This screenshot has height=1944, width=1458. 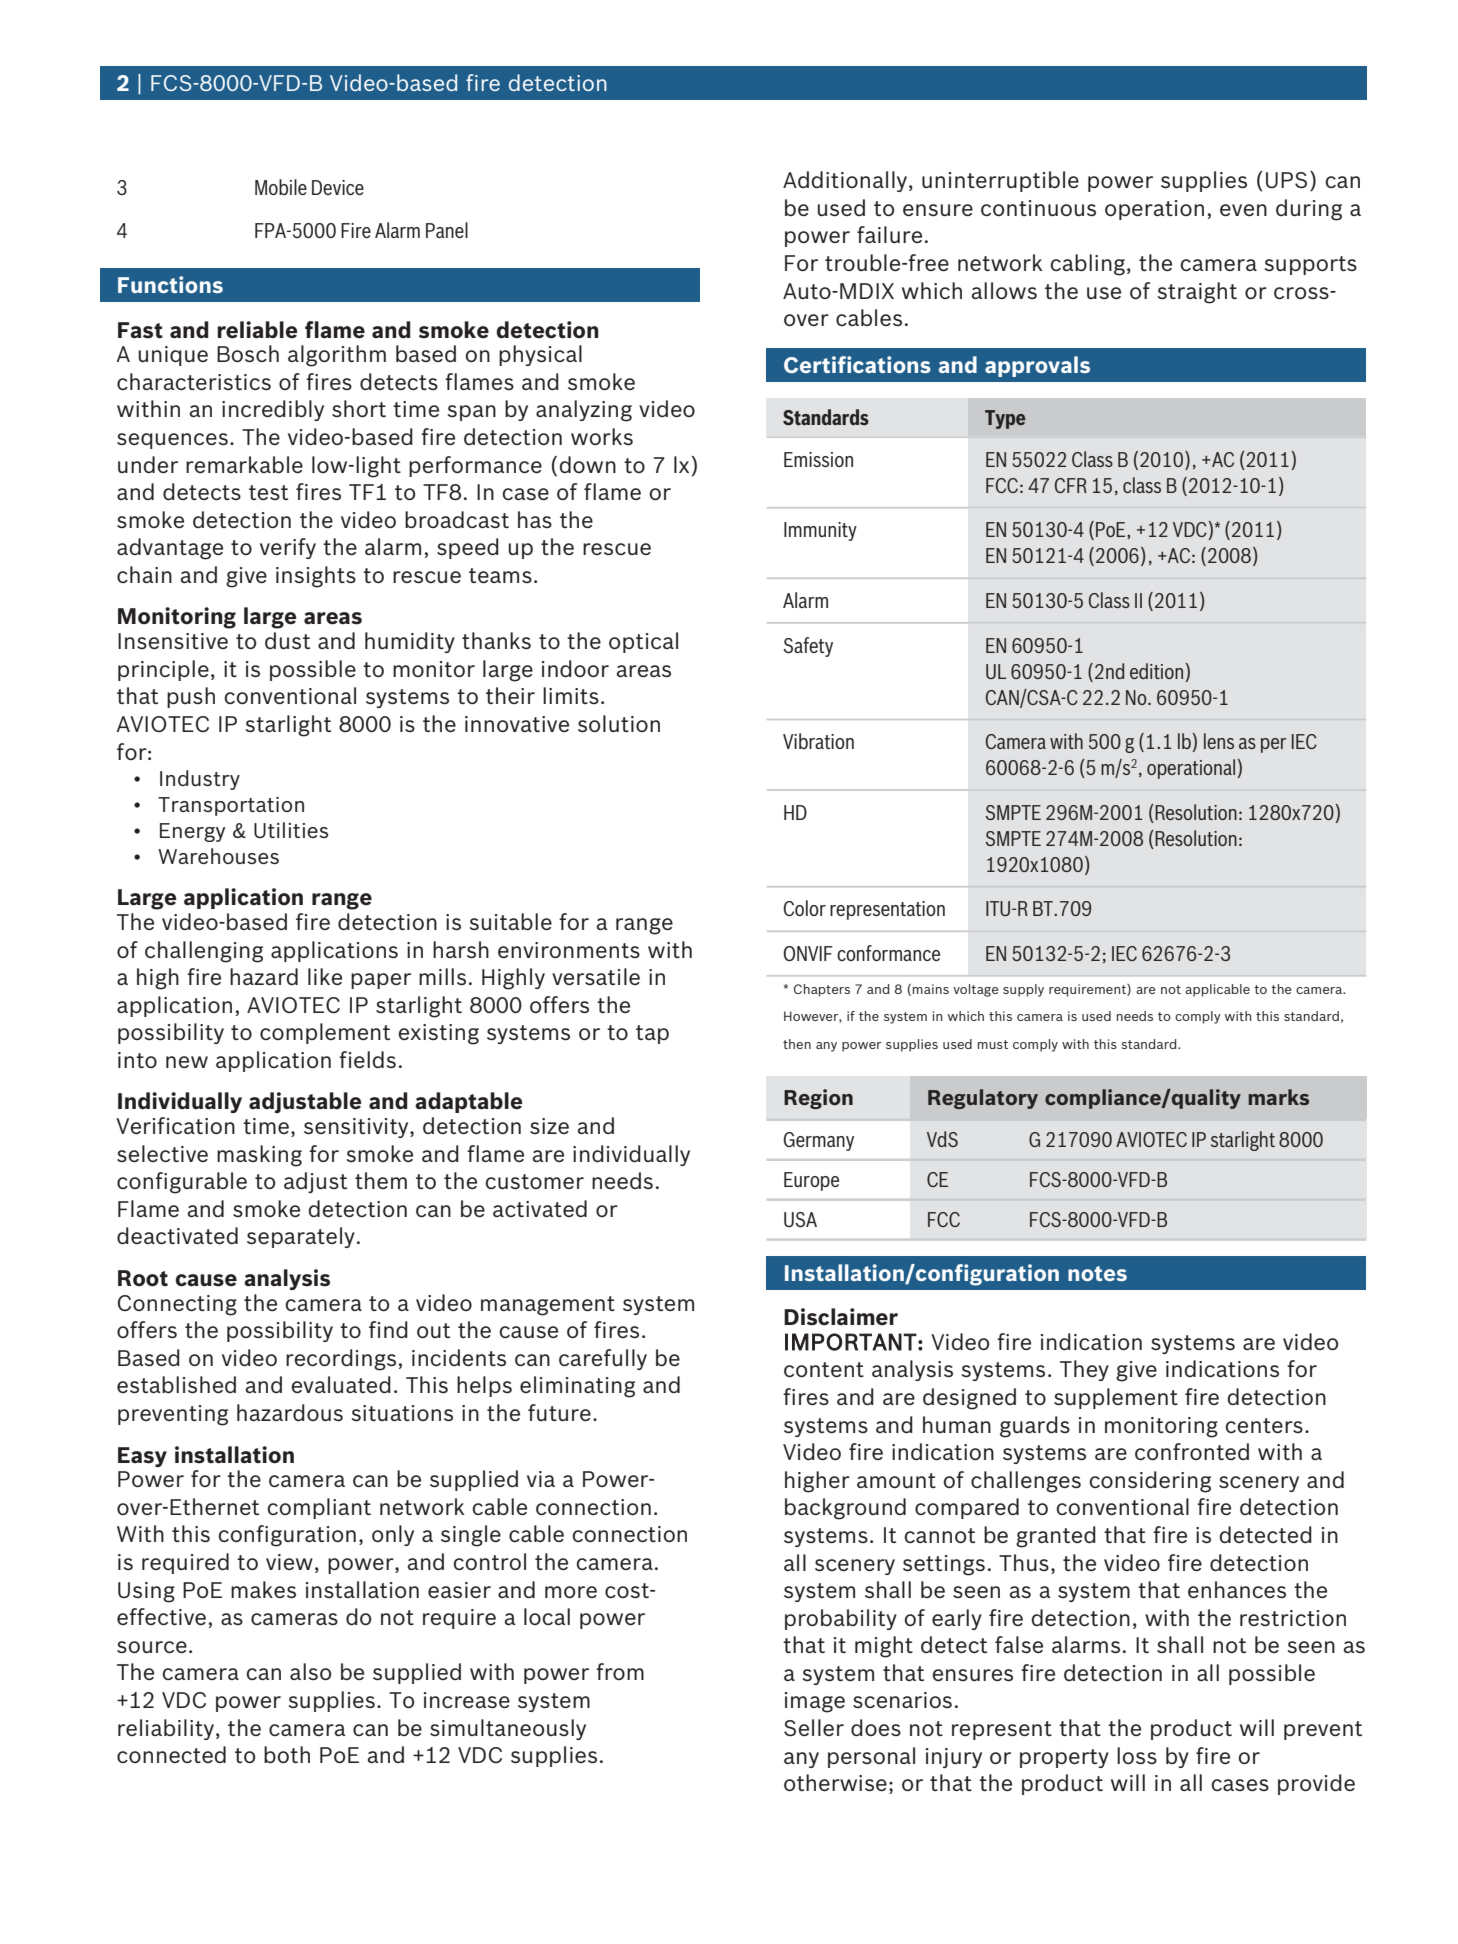 I want to click on both, so click(x=287, y=1754).
